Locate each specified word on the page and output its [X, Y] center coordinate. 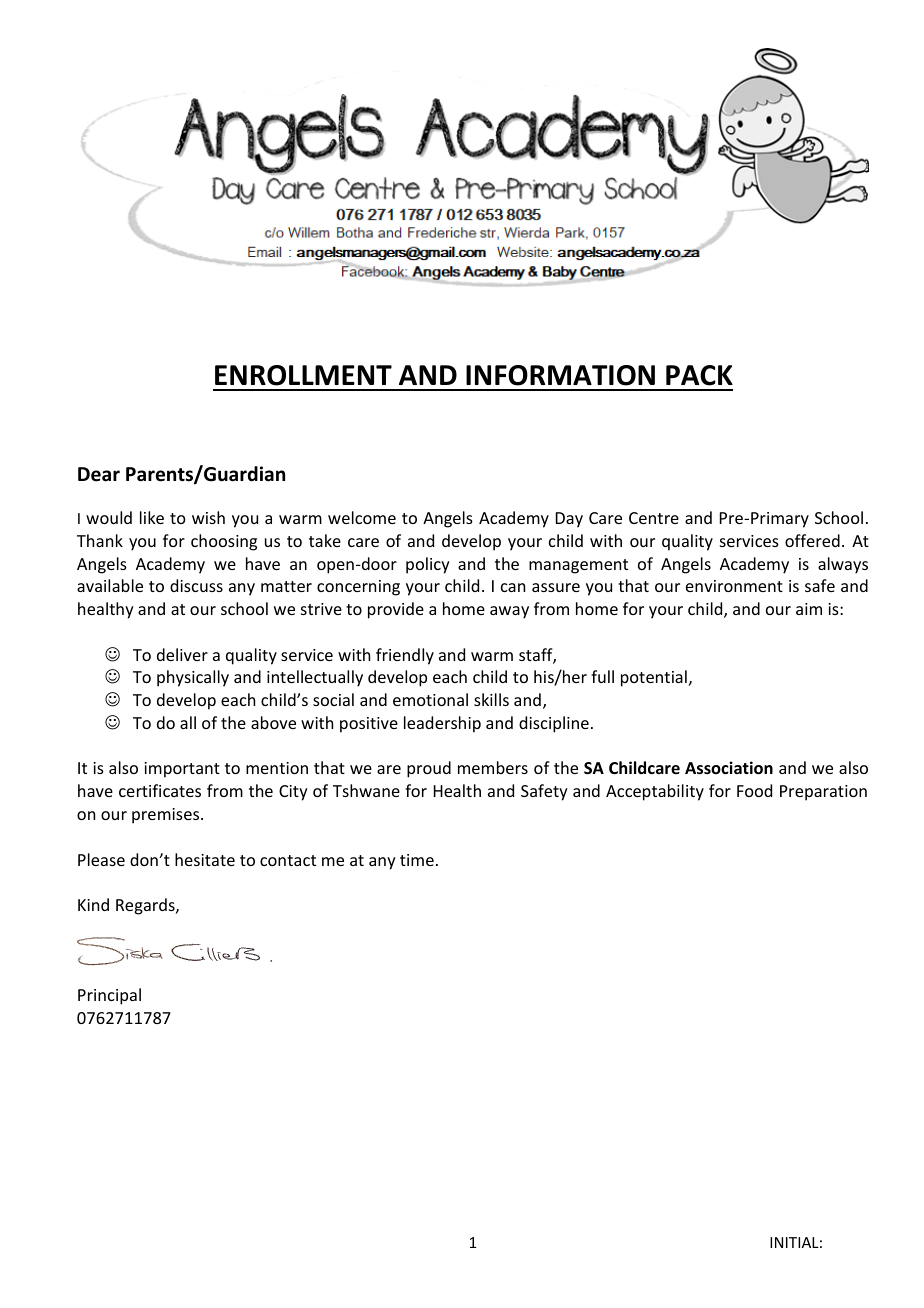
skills [491, 699]
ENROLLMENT [303, 375]
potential [654, 678]
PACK [699, 375]
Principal [109, 996]
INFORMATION [560, 375]
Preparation [823, 793]
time [417, 860]
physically [193, 678]
